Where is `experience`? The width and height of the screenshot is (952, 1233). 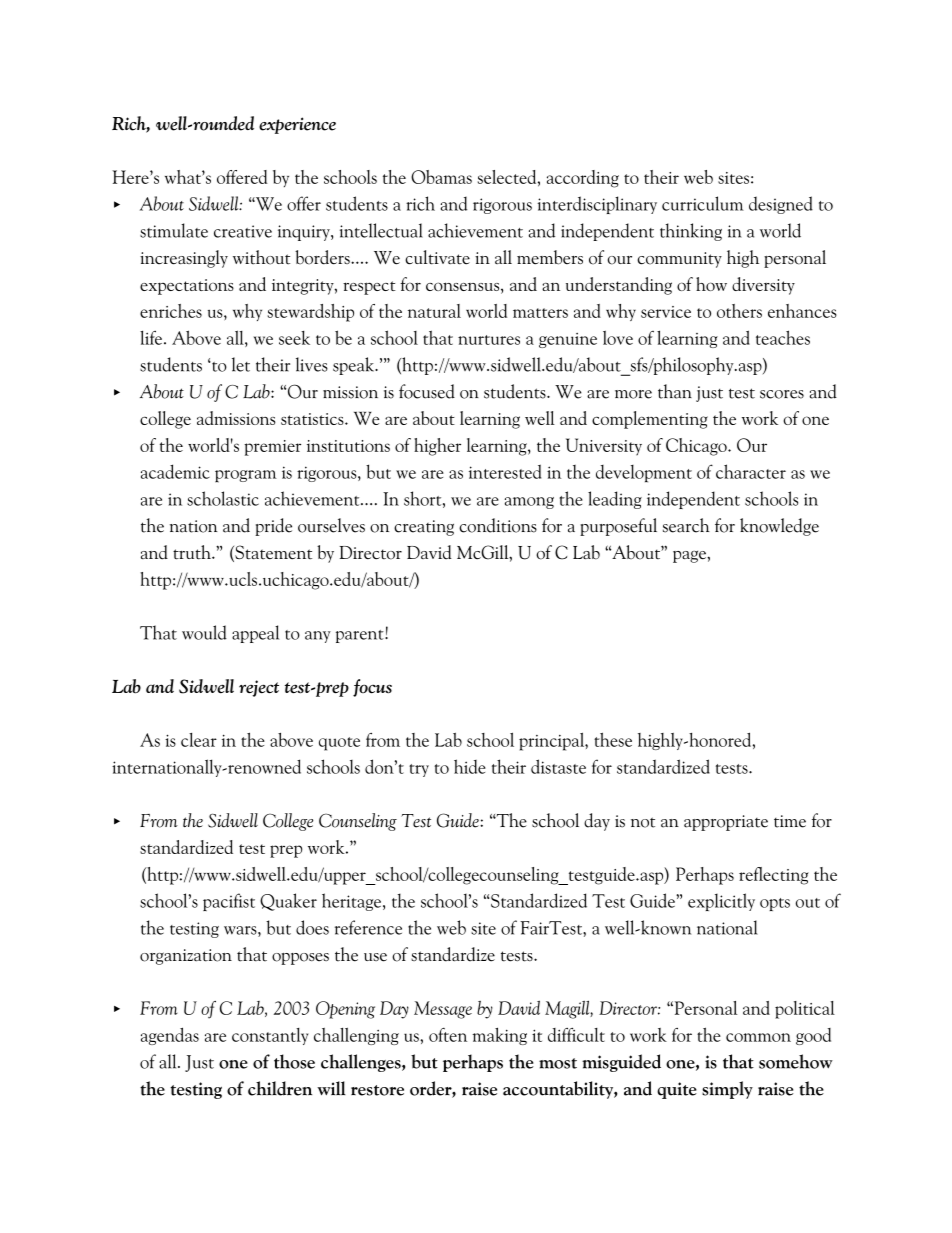
experience is located at coordinates (297, 125).
